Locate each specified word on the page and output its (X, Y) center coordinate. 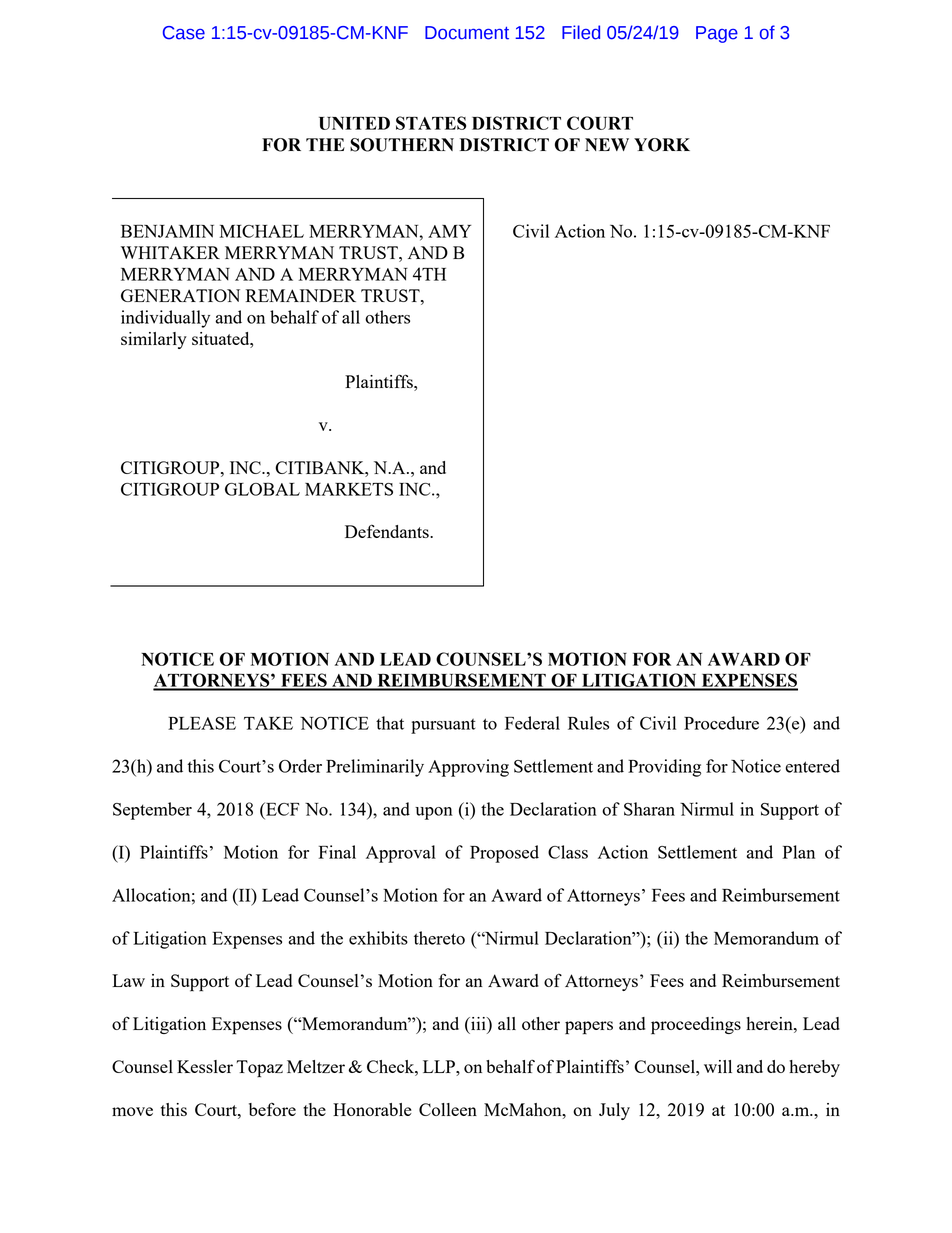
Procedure (721, 723)
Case (184, 33)
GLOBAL (262, 489)
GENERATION (180, 295)
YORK (662, 145)
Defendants (388, 531)
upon (434, 813)
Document (467, 33)
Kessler (205, 1066)
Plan (799, 852)
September (152, 811)
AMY (449, 231)
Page (717, 34)
